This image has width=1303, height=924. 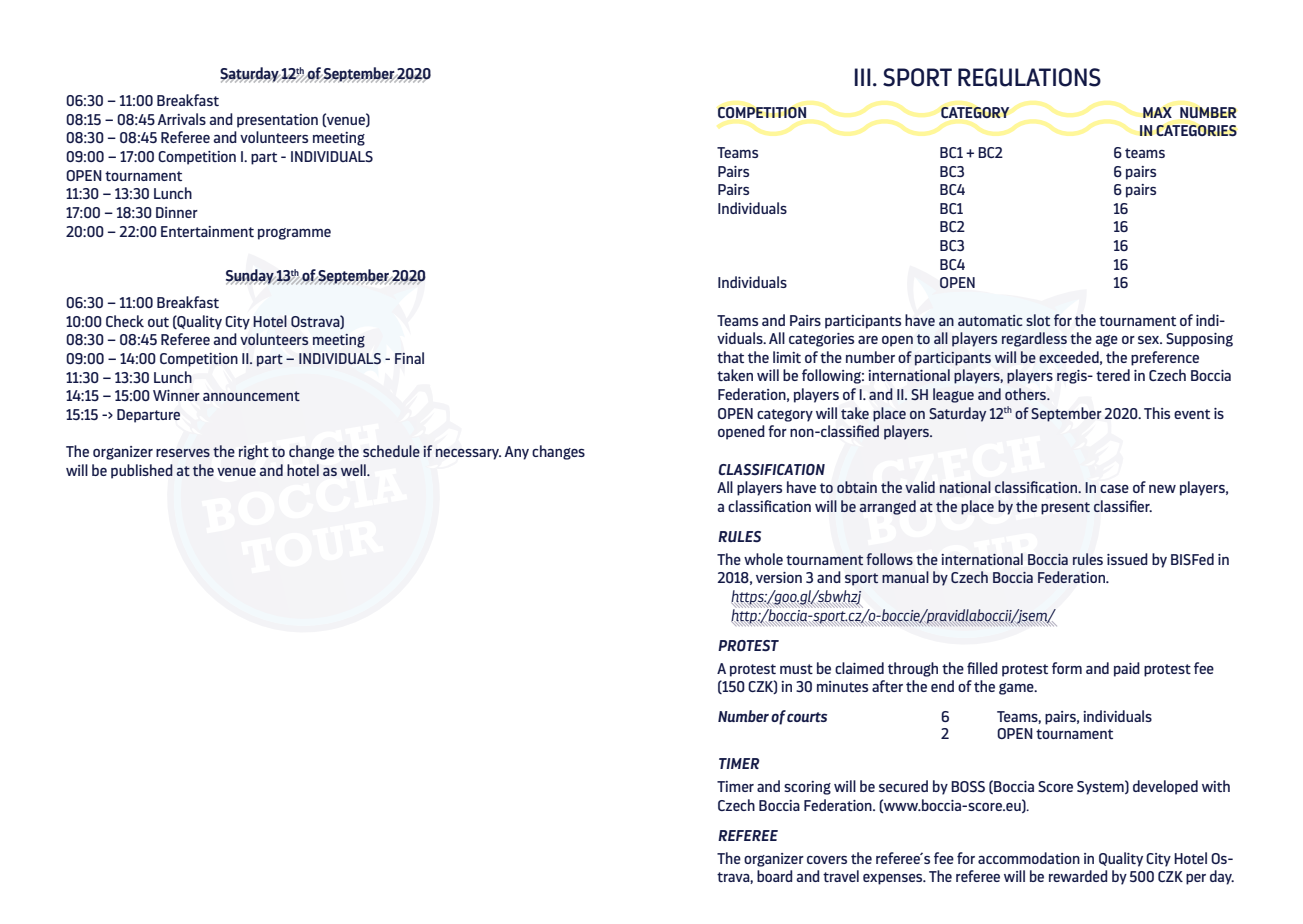 What do you see at coordinates (181, 119) in the image?
I see `Arrivals` at bounding box center [181, 119].
